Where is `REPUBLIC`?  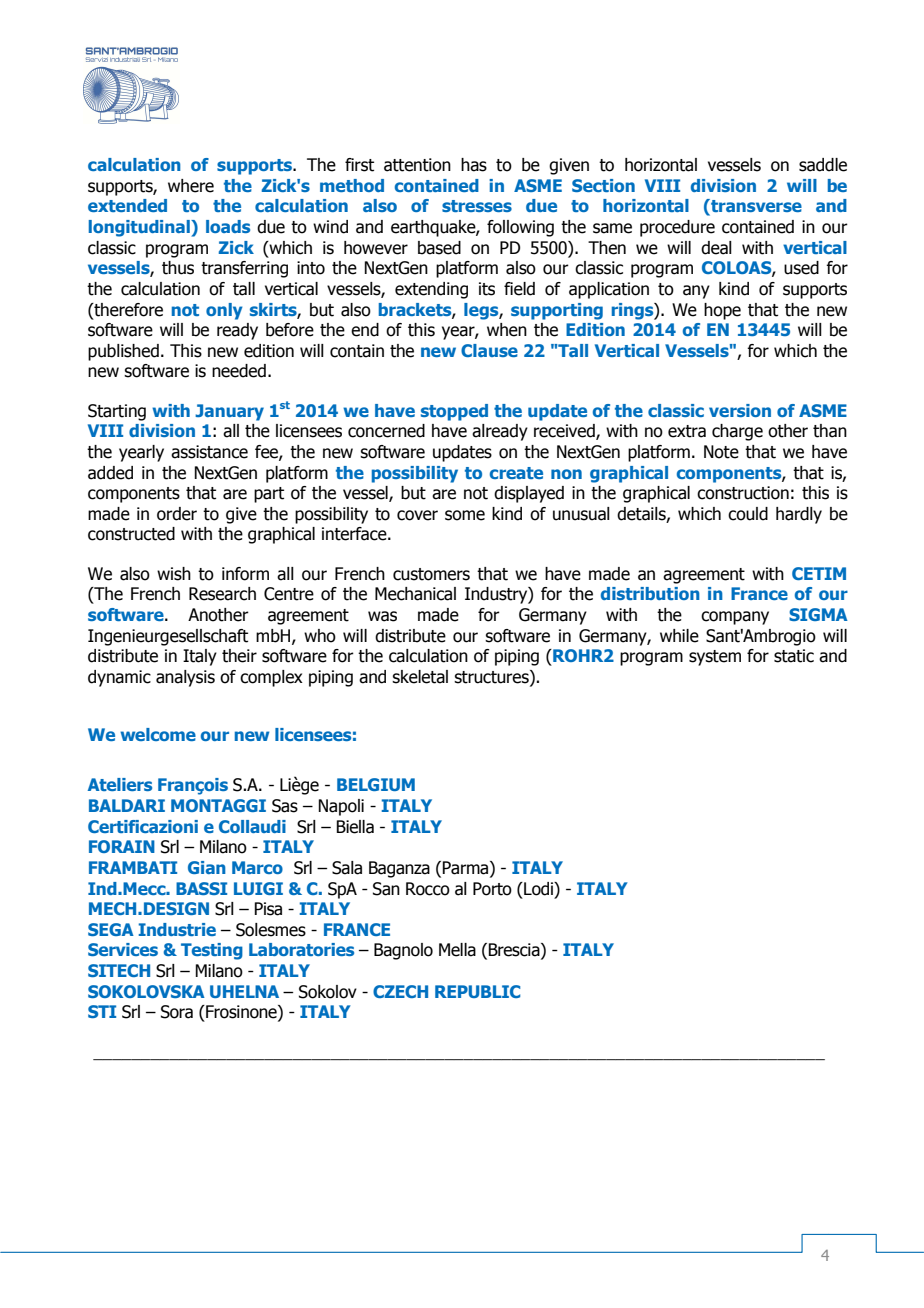 REPUBLIC is located at coordinates (477, 991).
